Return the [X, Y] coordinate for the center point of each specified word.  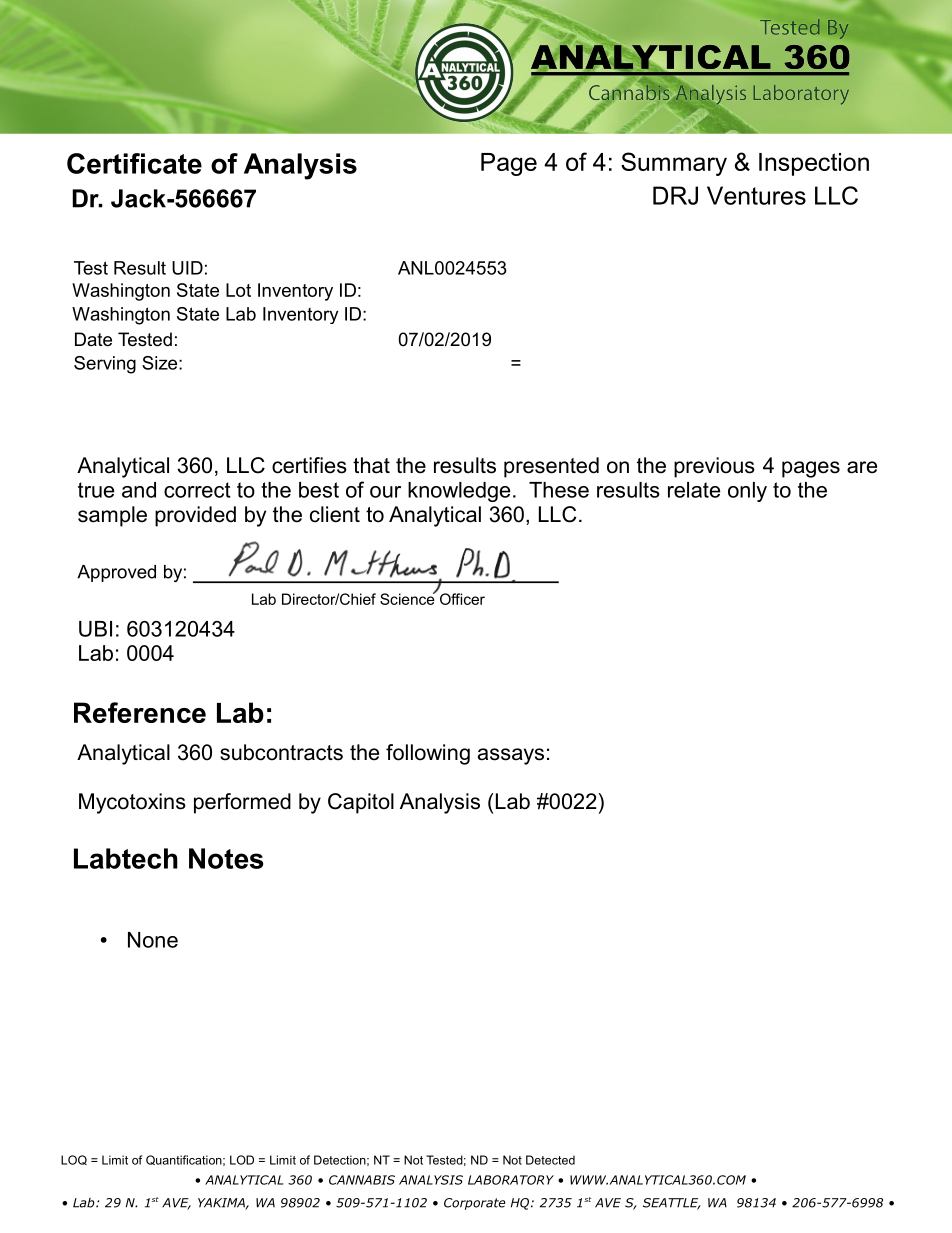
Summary [674, 164]
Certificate [134, 163]
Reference [140, 712]
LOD [242, 1160]
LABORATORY [511, 1180]
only [747, 492]
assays [511, 756]
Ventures [756, 195]
